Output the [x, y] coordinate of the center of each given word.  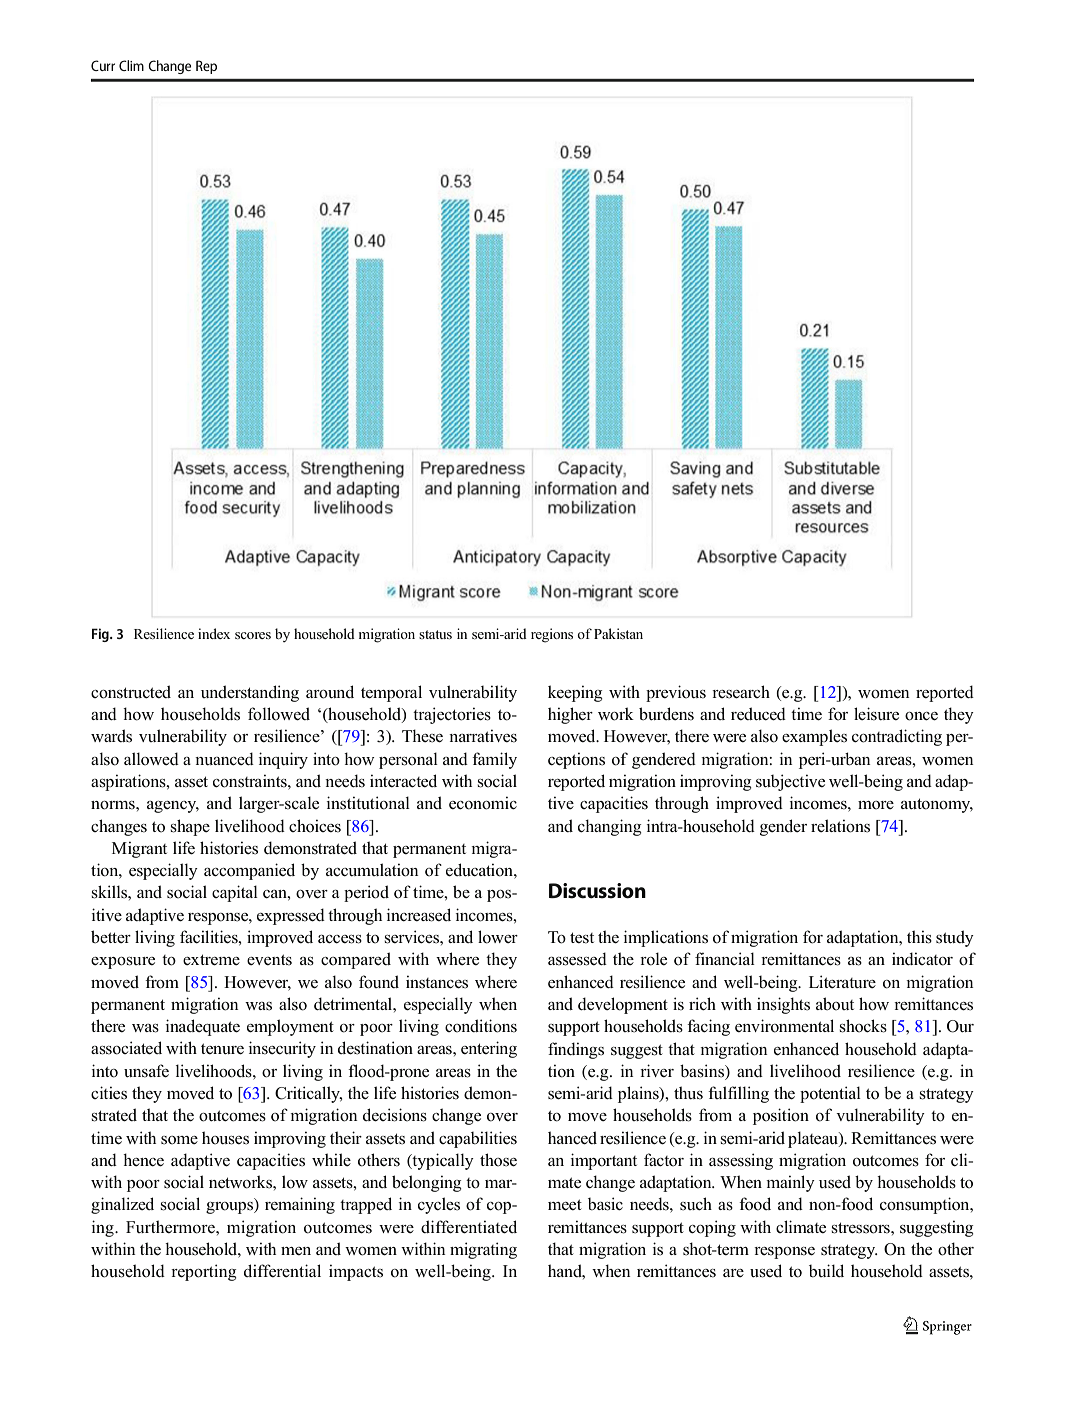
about [835, 1004]
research [741, 692]
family [494, 760]
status [435, 634]
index [214, 633]
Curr [103, 65]
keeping [575, 693]
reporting [204, 1272]
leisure [876, 714]
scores [253, 635]
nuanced [224, 759]
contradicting [897, 737]
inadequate [203, 1027]
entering [489, 1049]
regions [552, 635]
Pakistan [618, 633]
